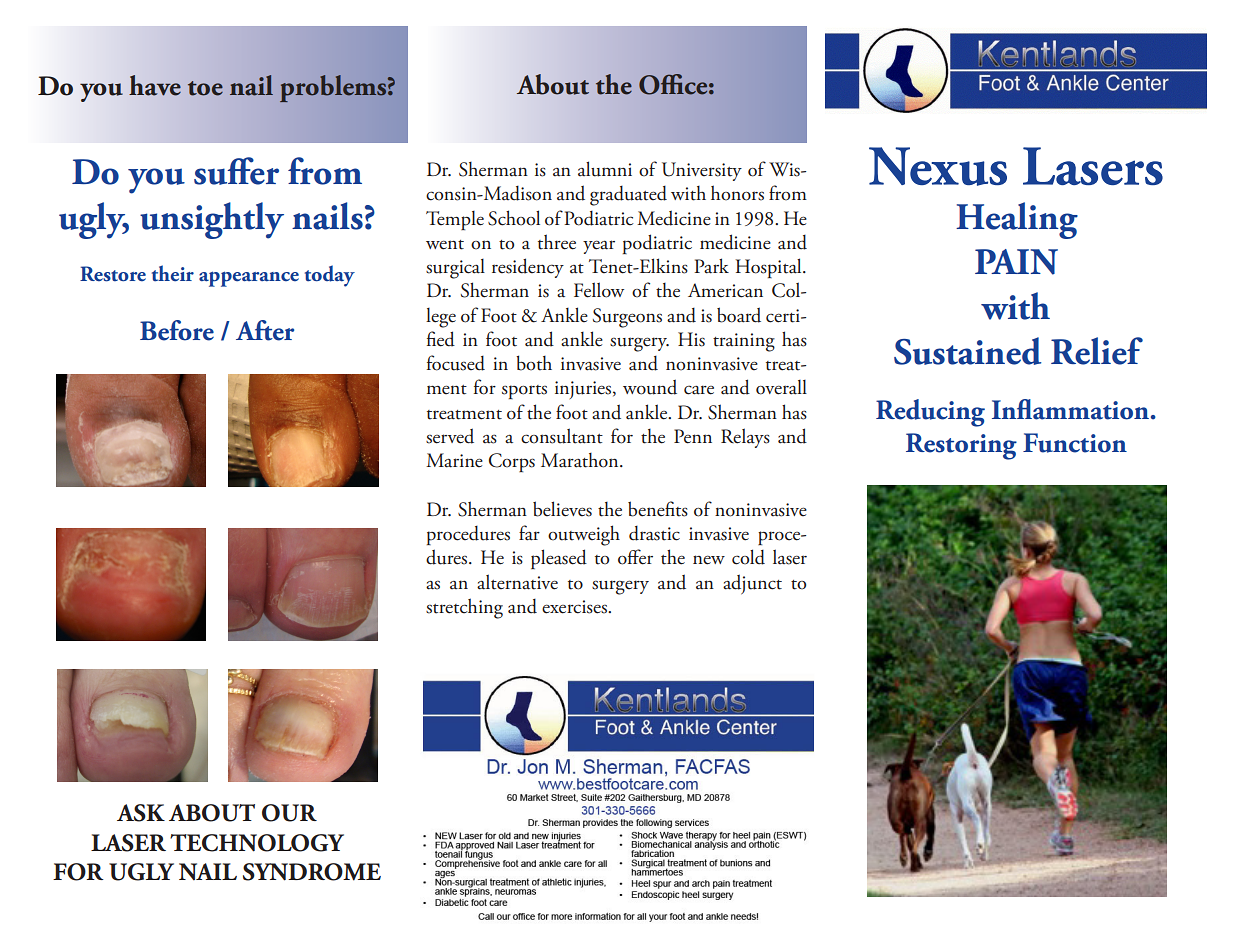 The image size is (1233, 952). Describe the element at coordinates (312, 872) in the screenshot. I see `SYNDROME` at that location.
